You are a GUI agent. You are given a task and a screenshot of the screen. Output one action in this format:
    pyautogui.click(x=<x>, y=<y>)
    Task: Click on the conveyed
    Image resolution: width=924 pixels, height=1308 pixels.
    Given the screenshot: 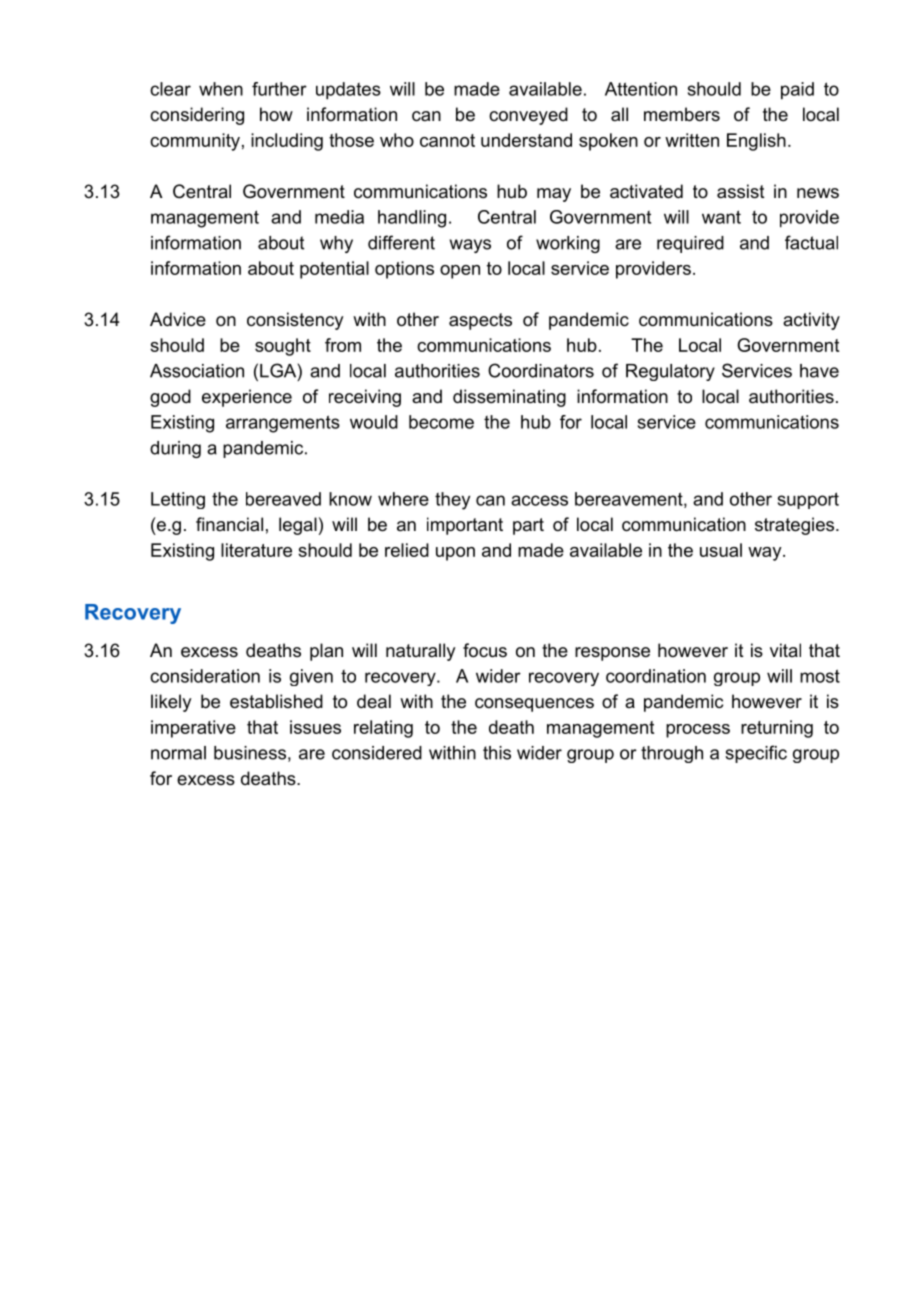 What is the action you would take?
    pyautogui.click(x=528, y=116)
